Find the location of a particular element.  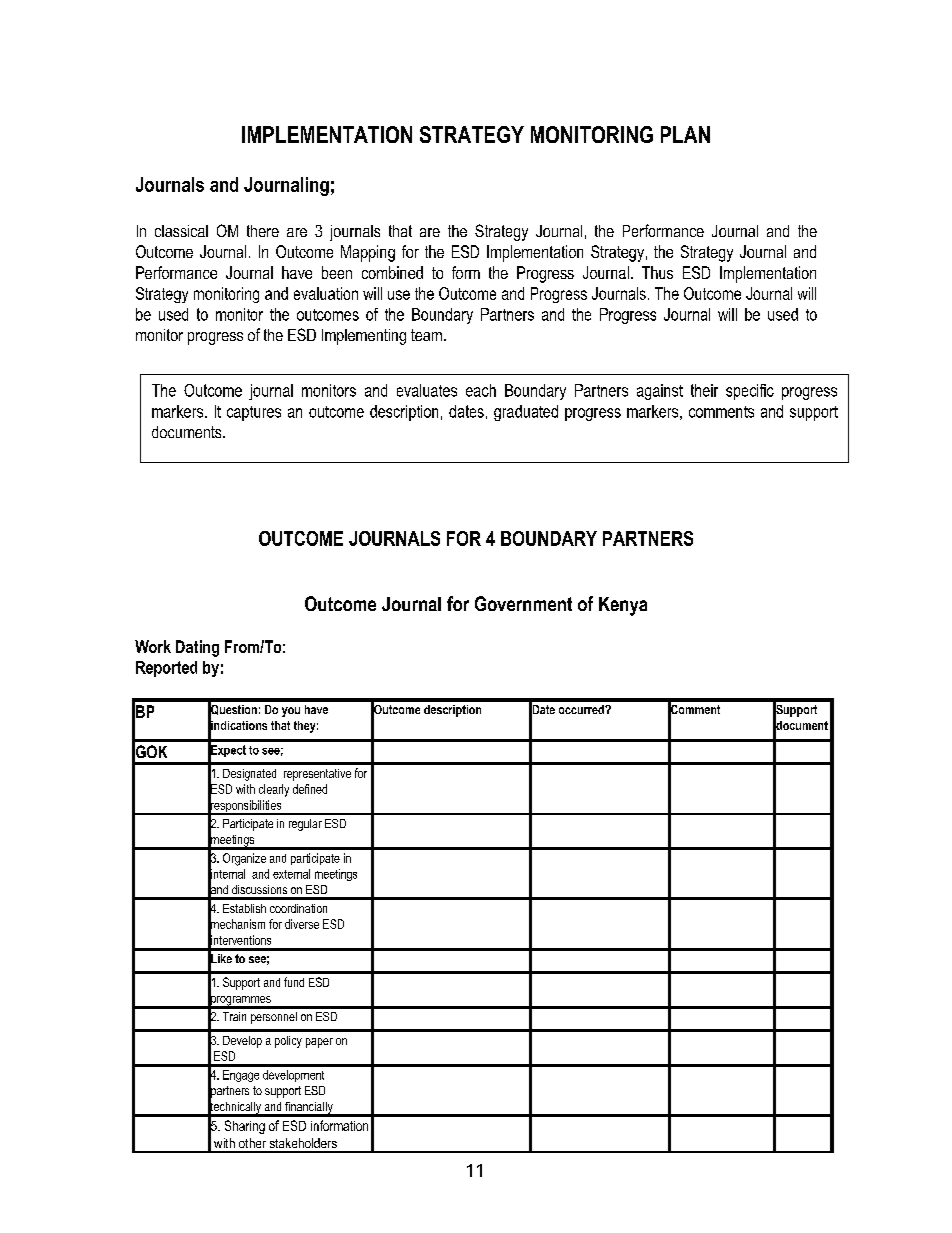

policy is located at coordinates (288, 1042).
